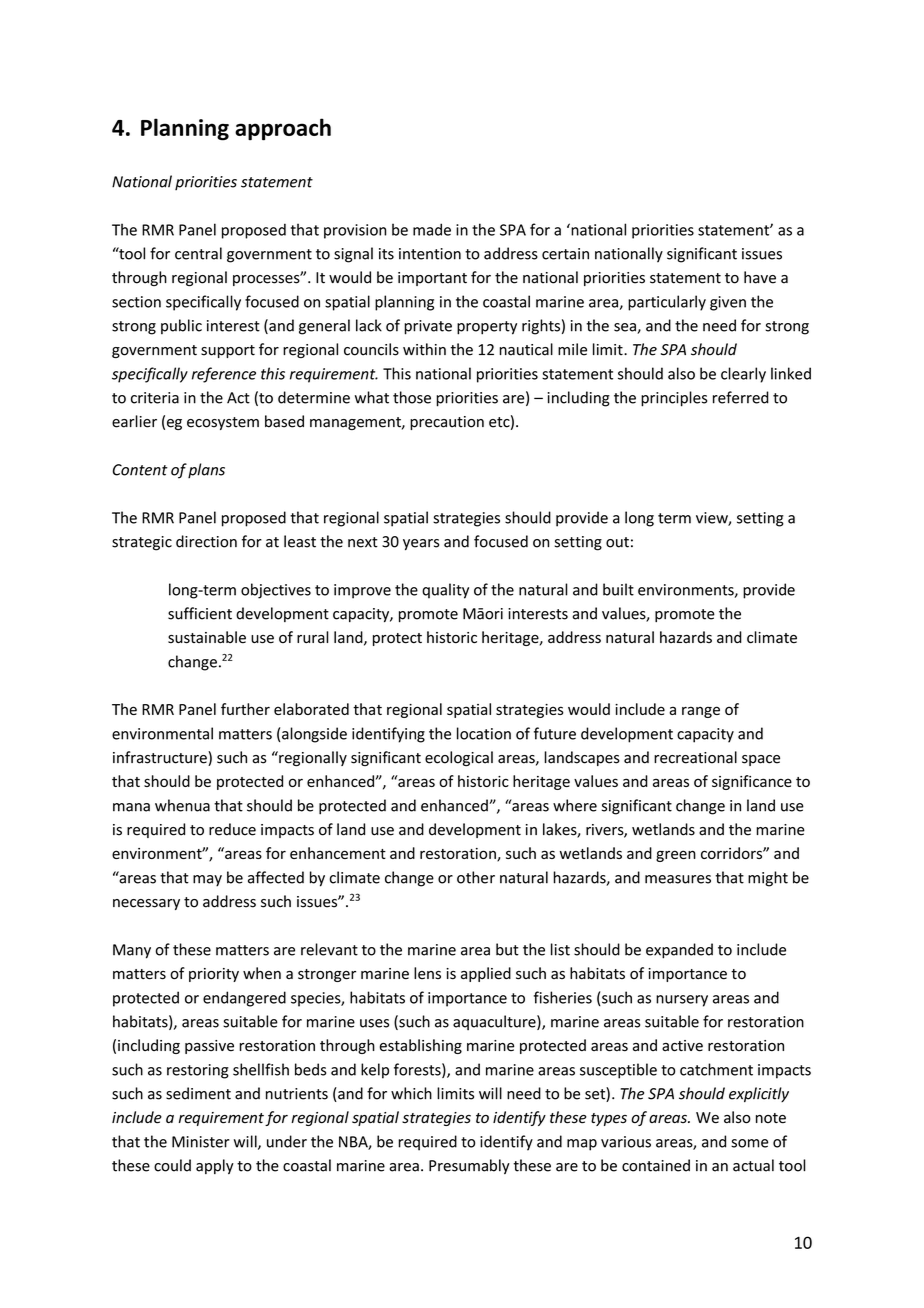 Image resolution: width=924 pixels, height=1308 pixels. What do you see at coordinates (469, 1166) in the screenshot?
I see `Presumably` at bounding box center [469, 1166].
